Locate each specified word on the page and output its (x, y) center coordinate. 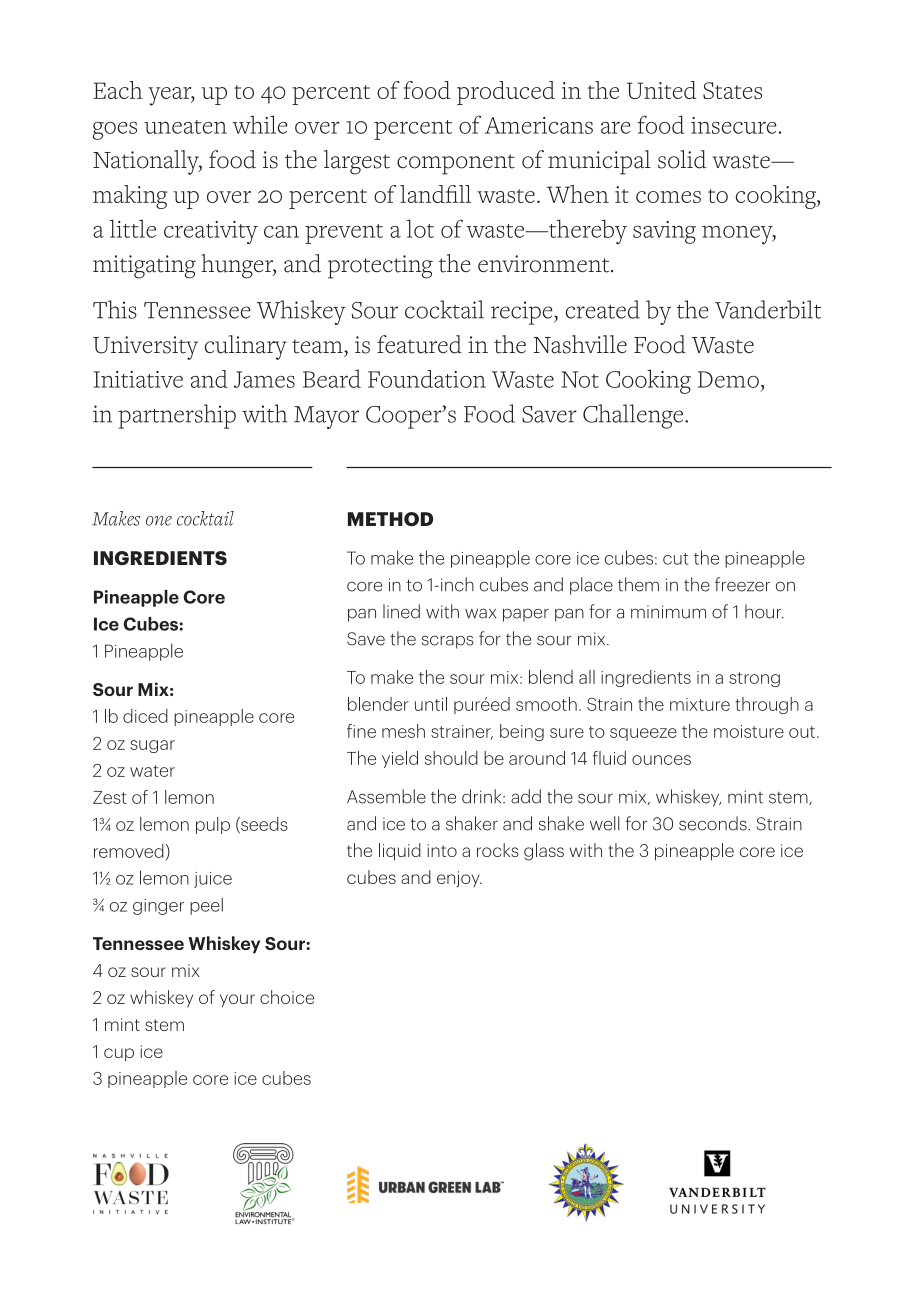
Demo (728, 379)
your (237, 1000)
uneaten (185, 127)
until (431, 704)
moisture (749, 731)
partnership (177, 416)
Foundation (427, 379)
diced (145, 716)
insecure (734, 125)
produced (506, 93)
